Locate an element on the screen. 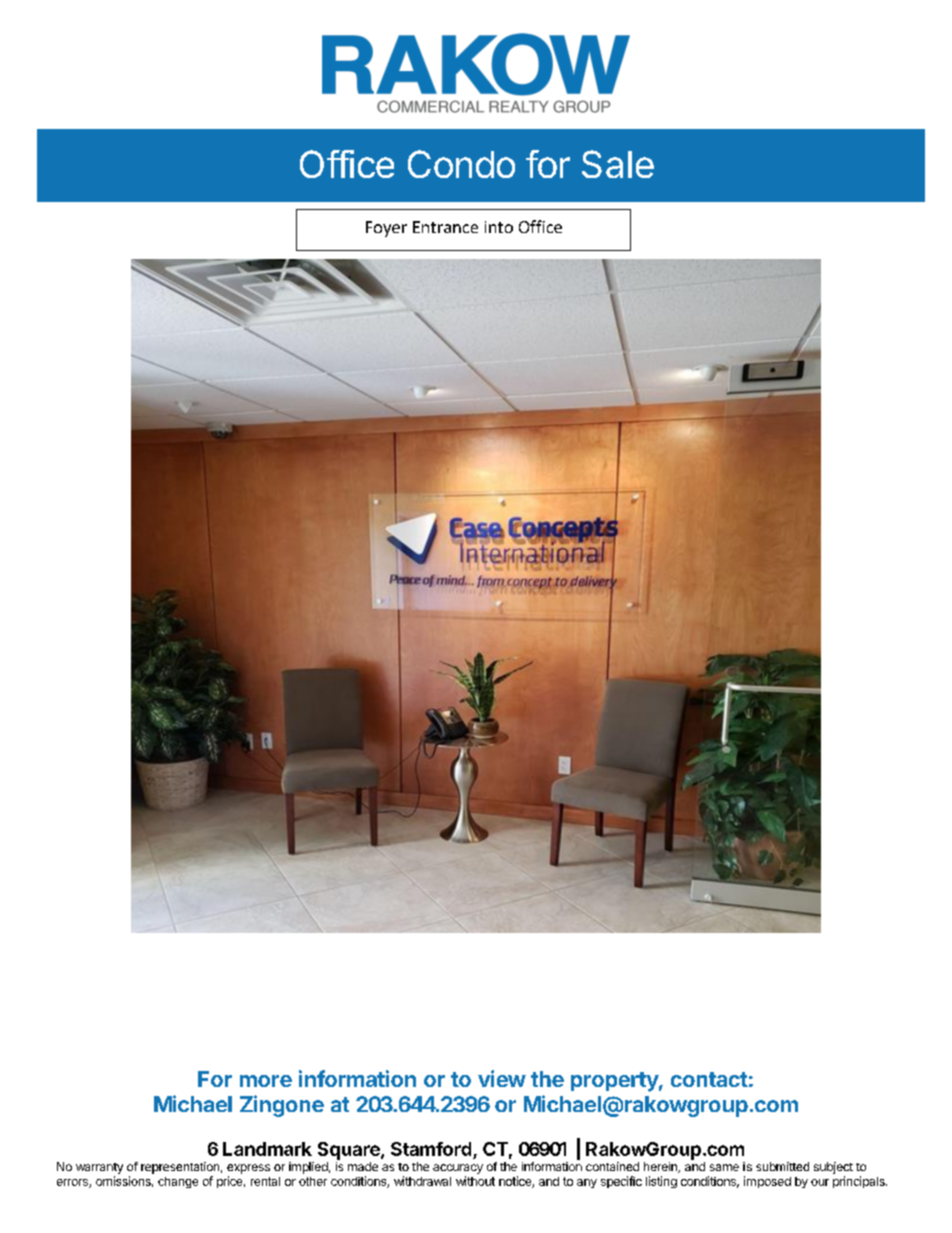 This screenshot has height=1233, width=952. change is located at coordinates (178, 1182).
